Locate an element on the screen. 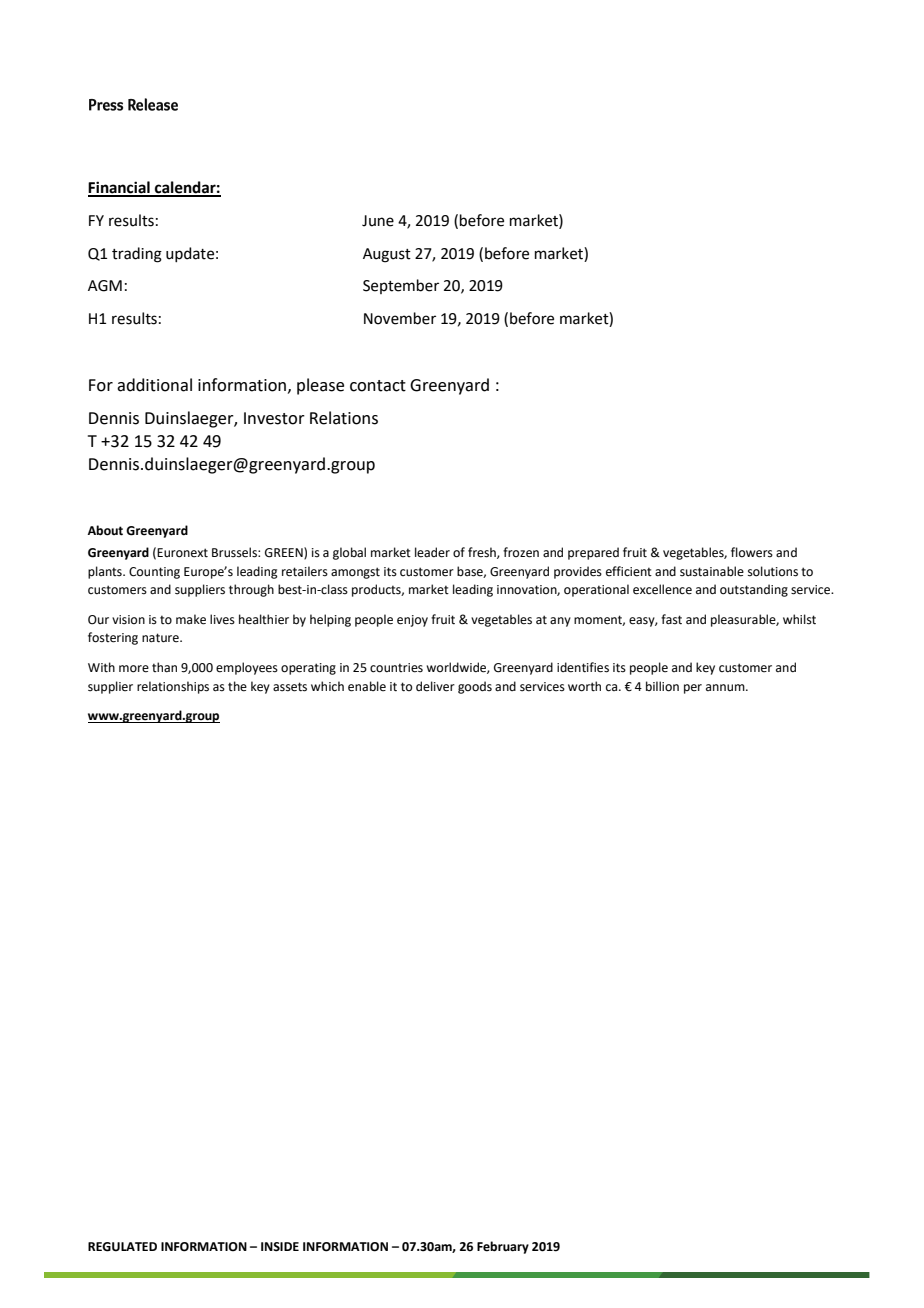 Image resolution: width=924 pixels, height=1308 pixels. September is located at coordinates (401, 286).
